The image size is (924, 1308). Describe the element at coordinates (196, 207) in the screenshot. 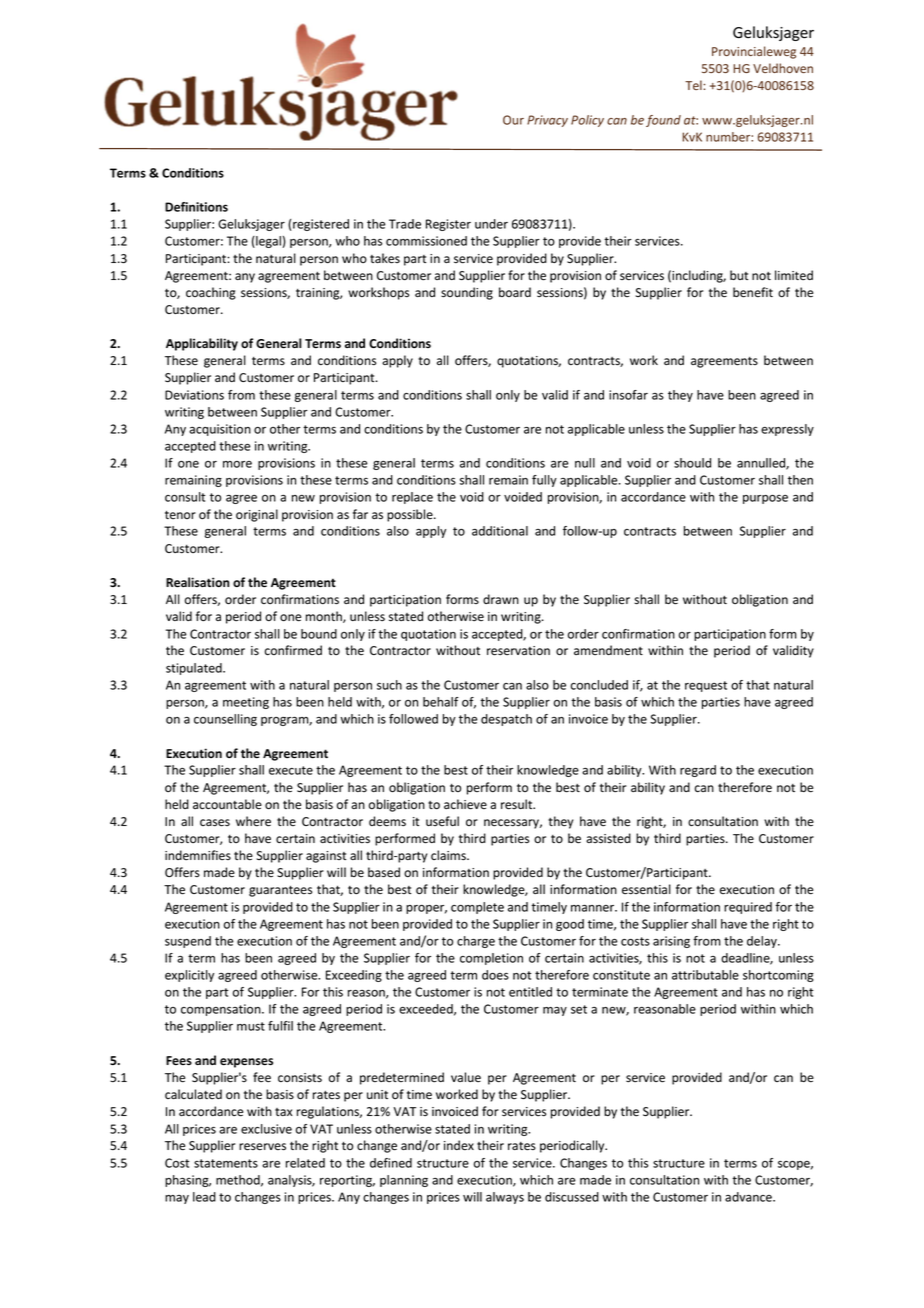

I see `Definitions` at that location.
